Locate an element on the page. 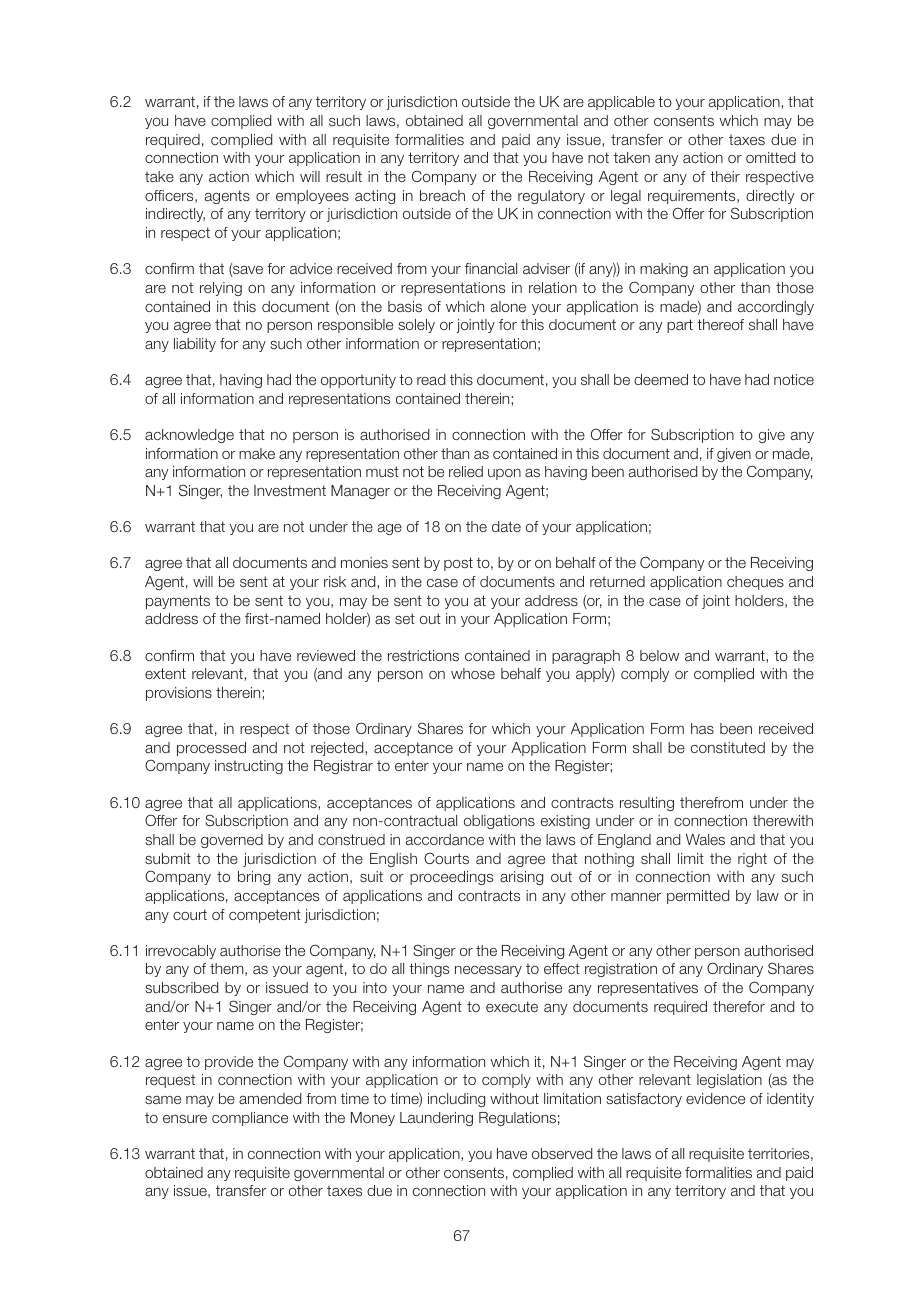 The width and height of the page is (924, 1308). make is located at coordinates (257, 453).
